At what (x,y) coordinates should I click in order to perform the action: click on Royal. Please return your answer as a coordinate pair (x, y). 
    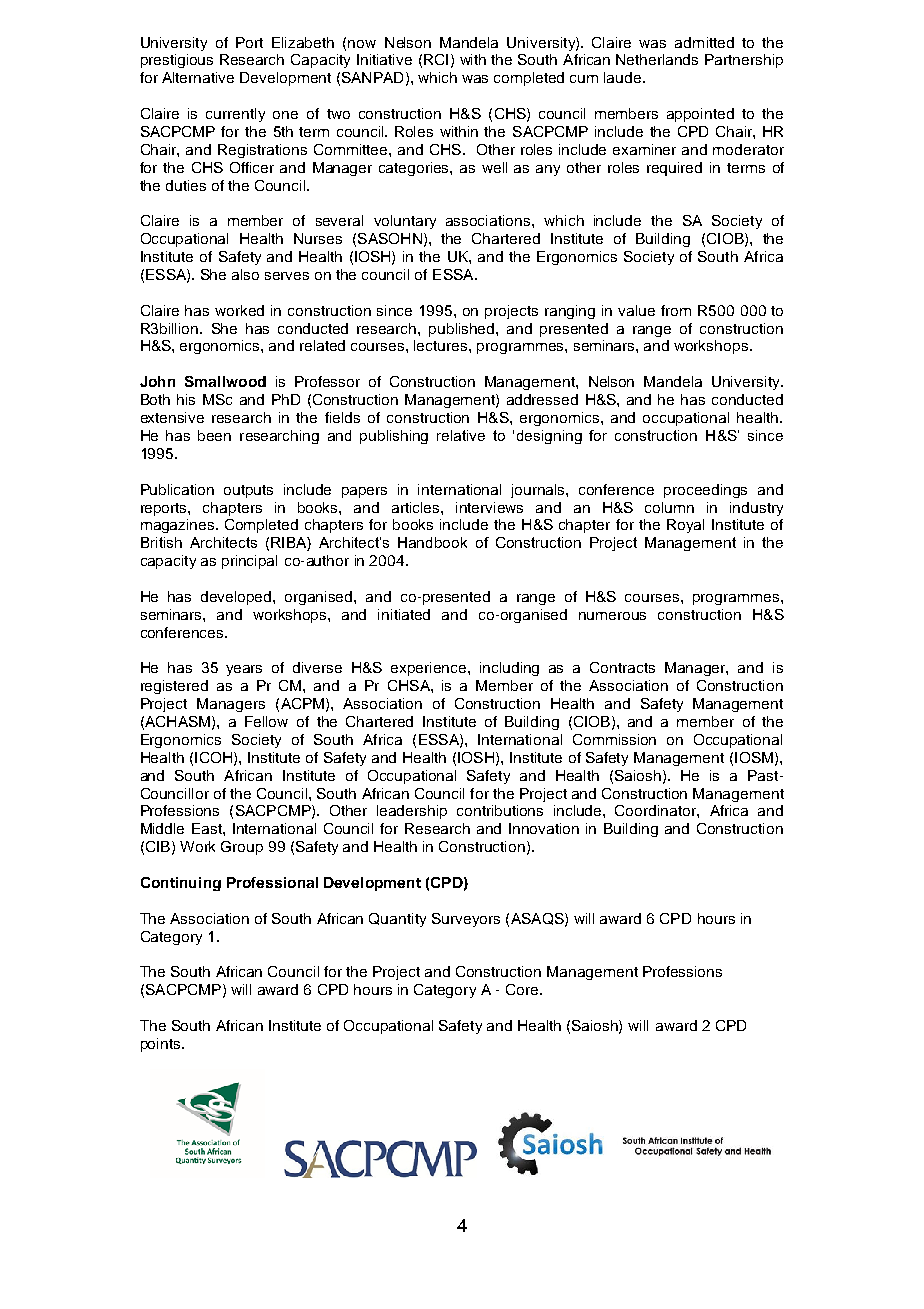
    Looking at the image, I should click on (685, 526).
